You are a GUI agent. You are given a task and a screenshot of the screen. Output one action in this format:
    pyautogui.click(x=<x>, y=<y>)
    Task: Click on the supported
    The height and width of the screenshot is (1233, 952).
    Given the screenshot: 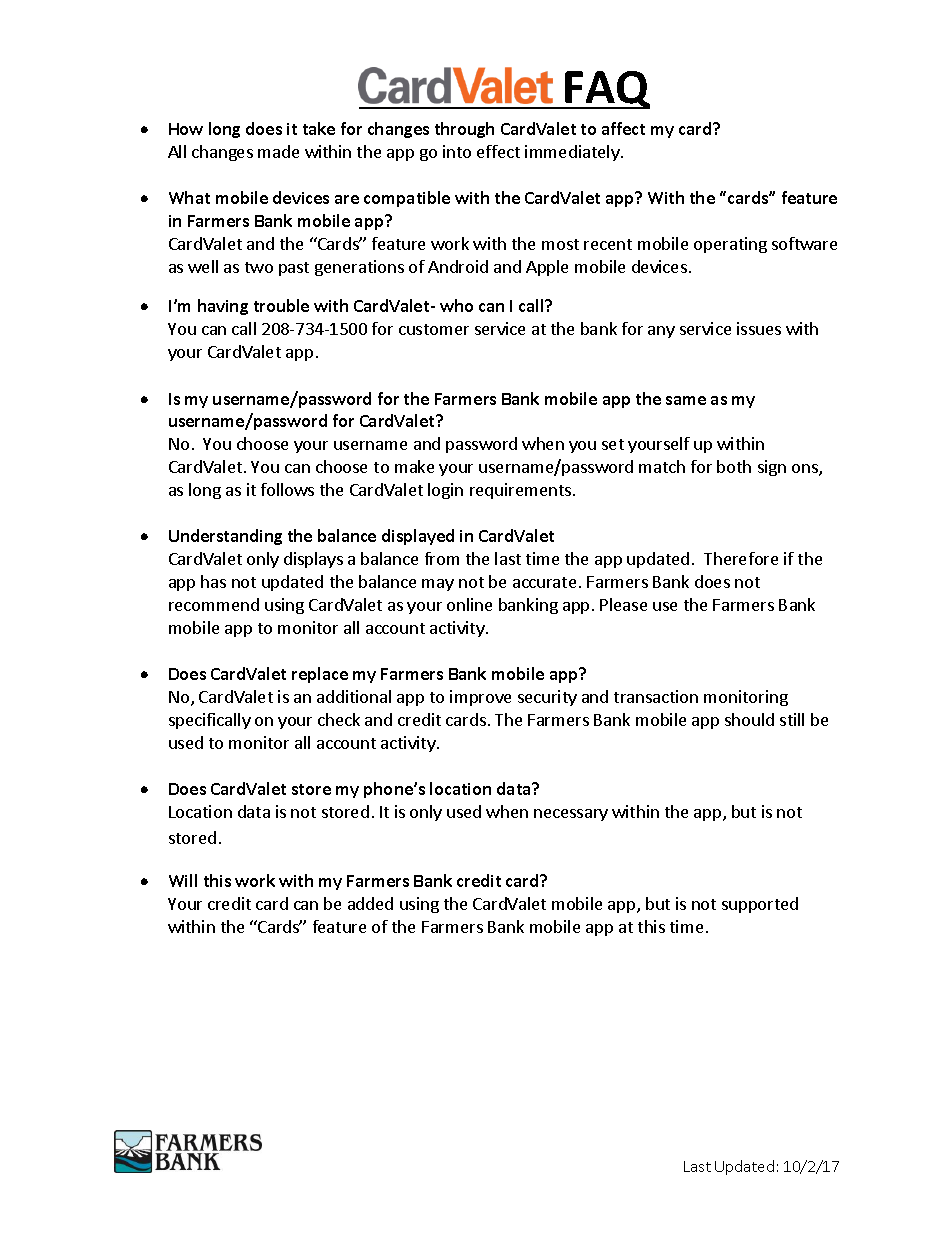 What is the action you would take?
    pyautogui.click(x=760, y=905)
